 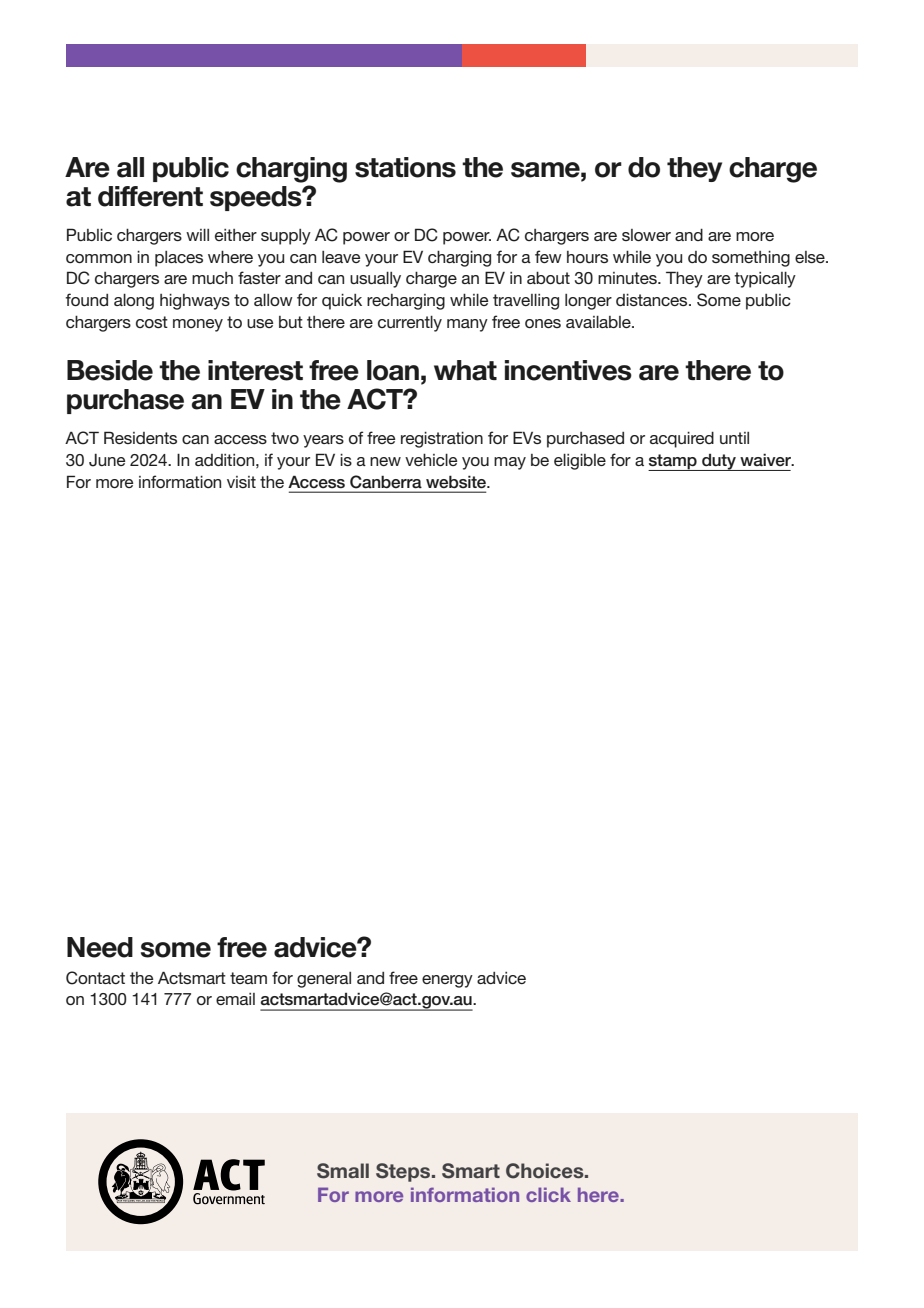 What do you see at coordinates (343, 1171) in the screenshot?
I see `Small` at bounding box center [343, 1171].
